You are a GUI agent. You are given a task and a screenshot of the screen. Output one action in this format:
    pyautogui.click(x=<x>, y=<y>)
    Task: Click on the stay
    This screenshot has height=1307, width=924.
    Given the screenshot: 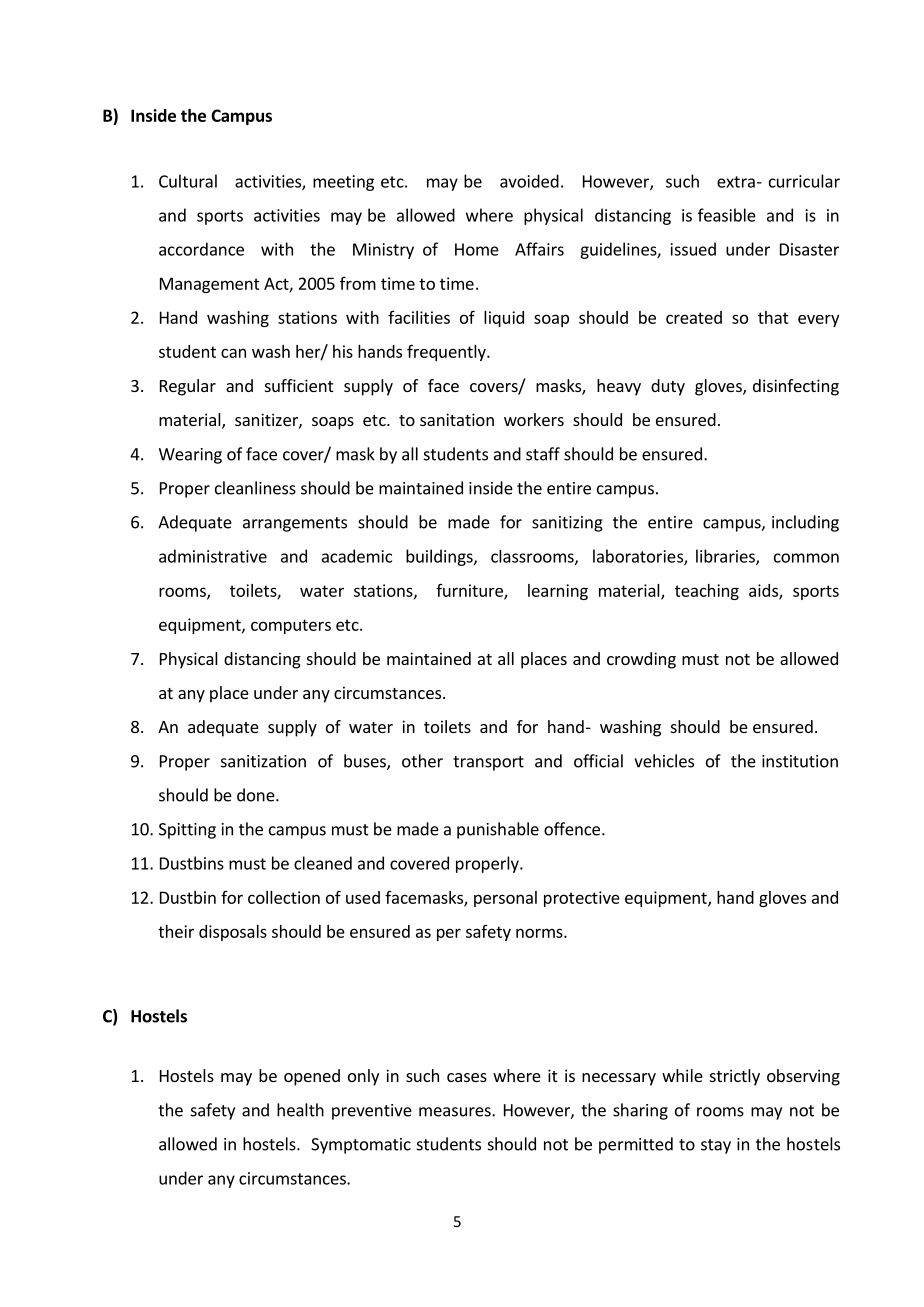 What is the action you would take?
    pyautogui.click(x=716, y=1146)
